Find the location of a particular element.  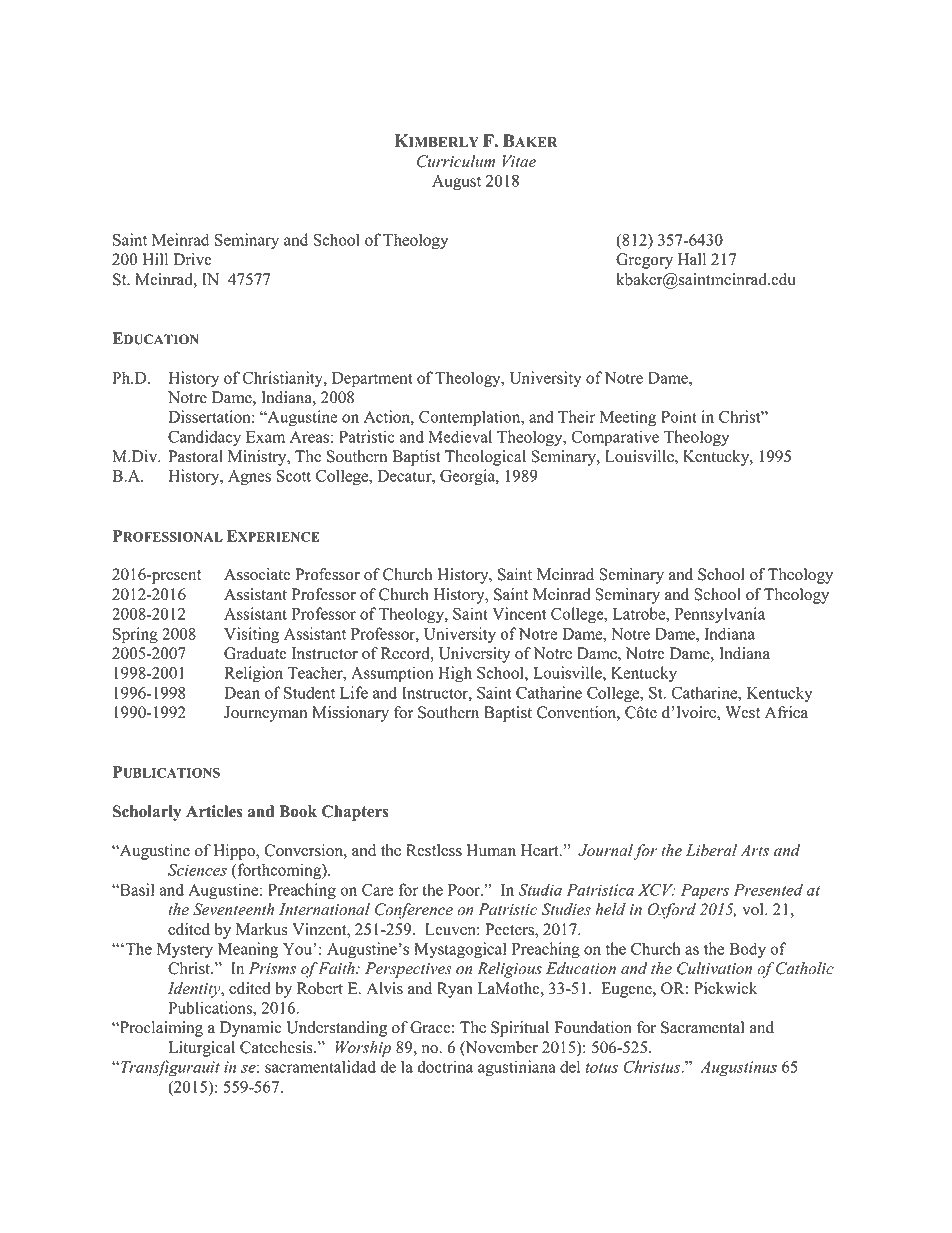

Vincent is located at coordinates (519, 613).
